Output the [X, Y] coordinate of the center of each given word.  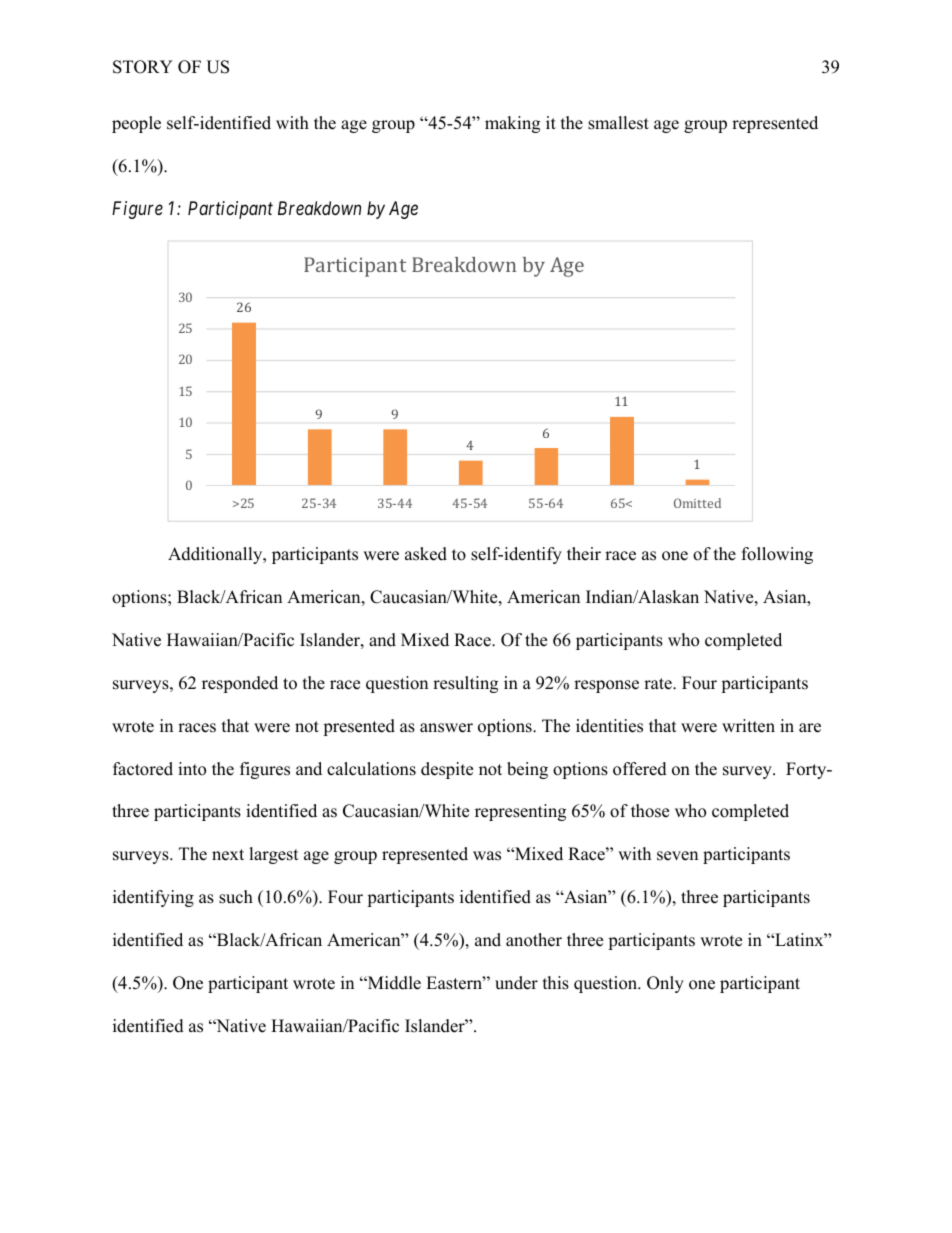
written [748, 726]
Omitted [697, 503]
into [192, 769]
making [512, 124]
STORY [143, 67]
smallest [618, 123]
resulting [465, 684]
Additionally [216, 555]
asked [426, 554]
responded [240, 684]
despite [447, 770]
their [584, 554]
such [236, 897]
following [777, 555]
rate [659, 684]
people [136, 124]
